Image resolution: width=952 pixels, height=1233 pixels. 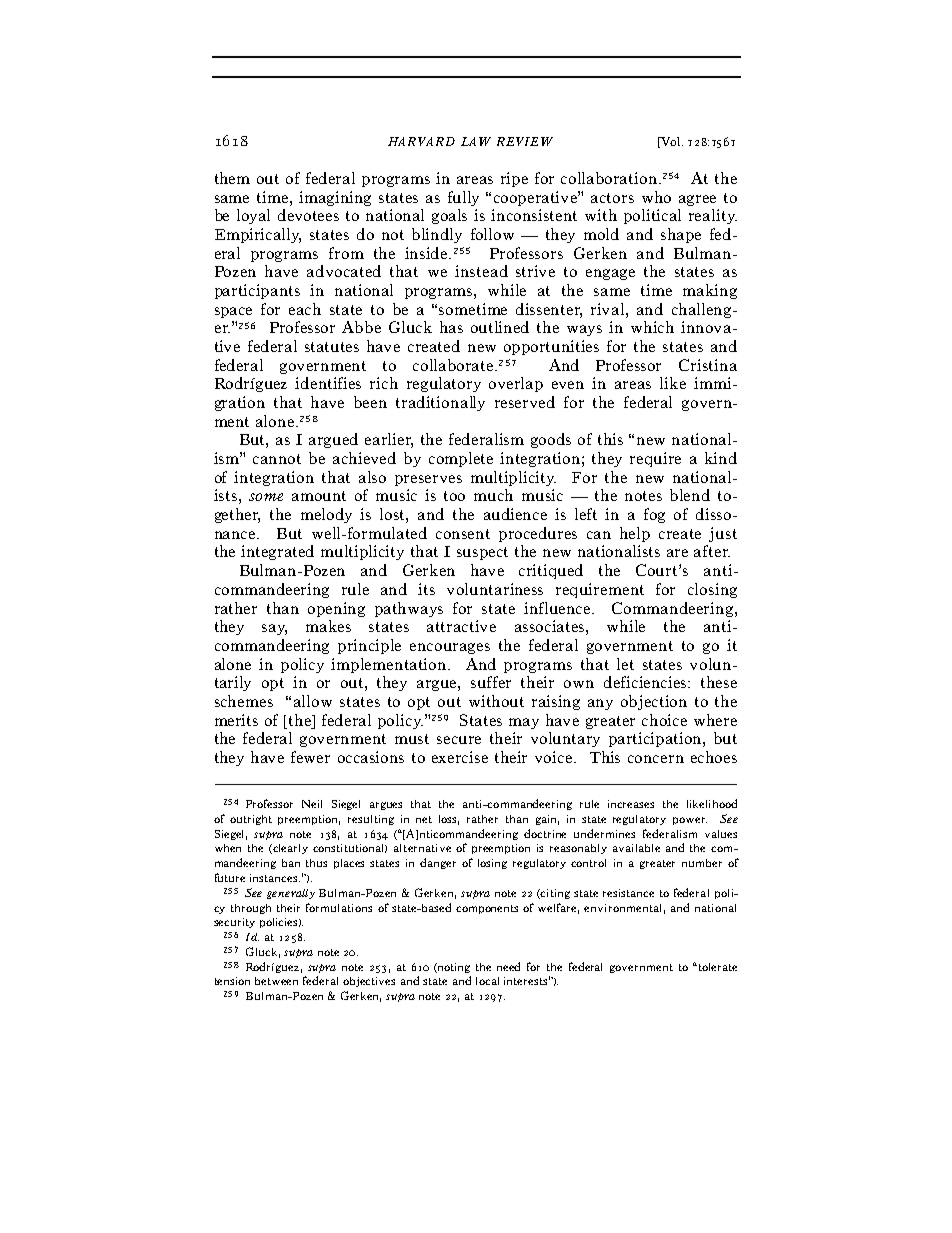 What do you see at coordinates (319, 496) in the image?
I see `amount` at bounding box center [319, 496].
